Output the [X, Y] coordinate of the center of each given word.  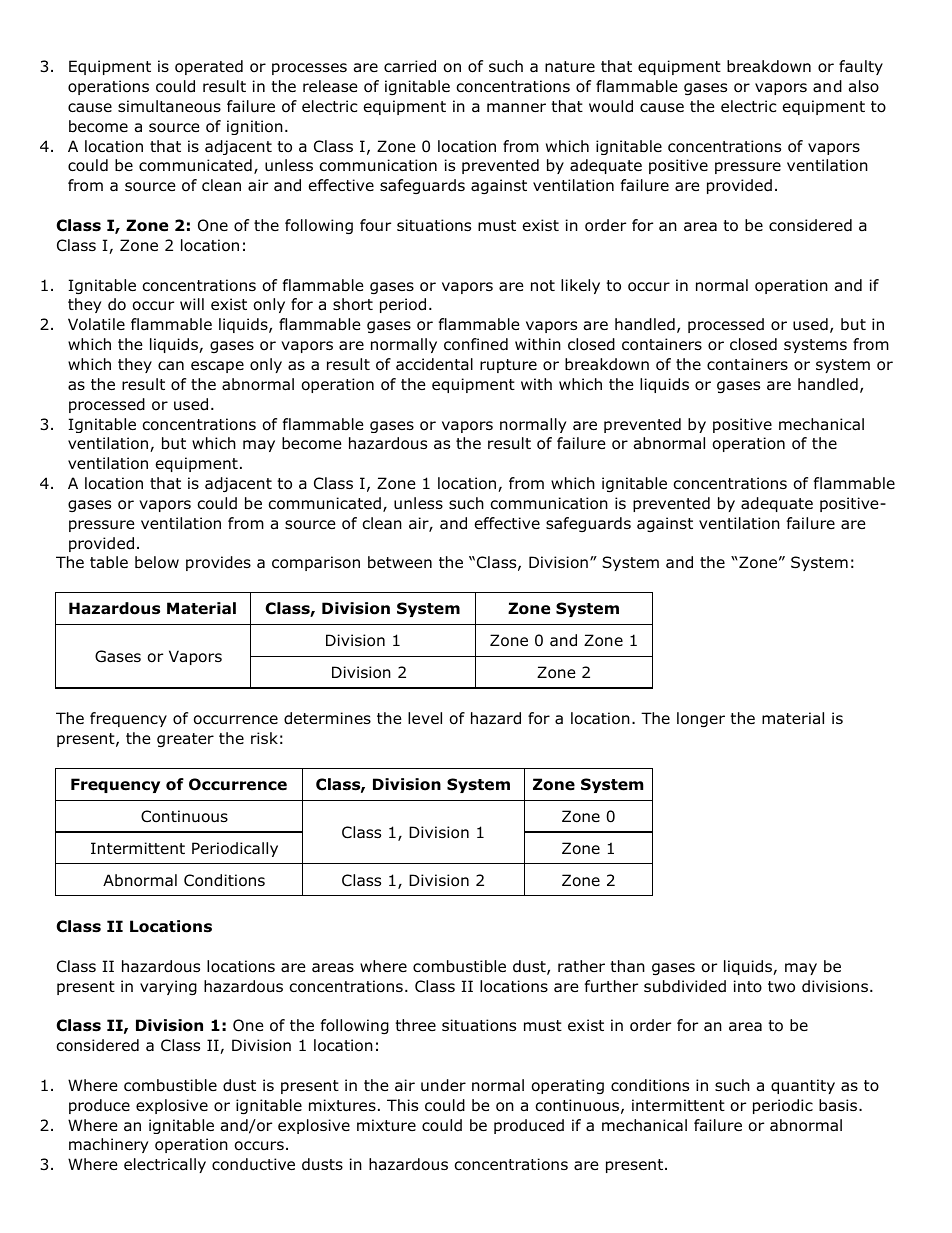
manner [516, 108]
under [443, 1085]
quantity [803, 1086]
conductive [253, 1164]
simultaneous [169, 106]
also [864, 86]
